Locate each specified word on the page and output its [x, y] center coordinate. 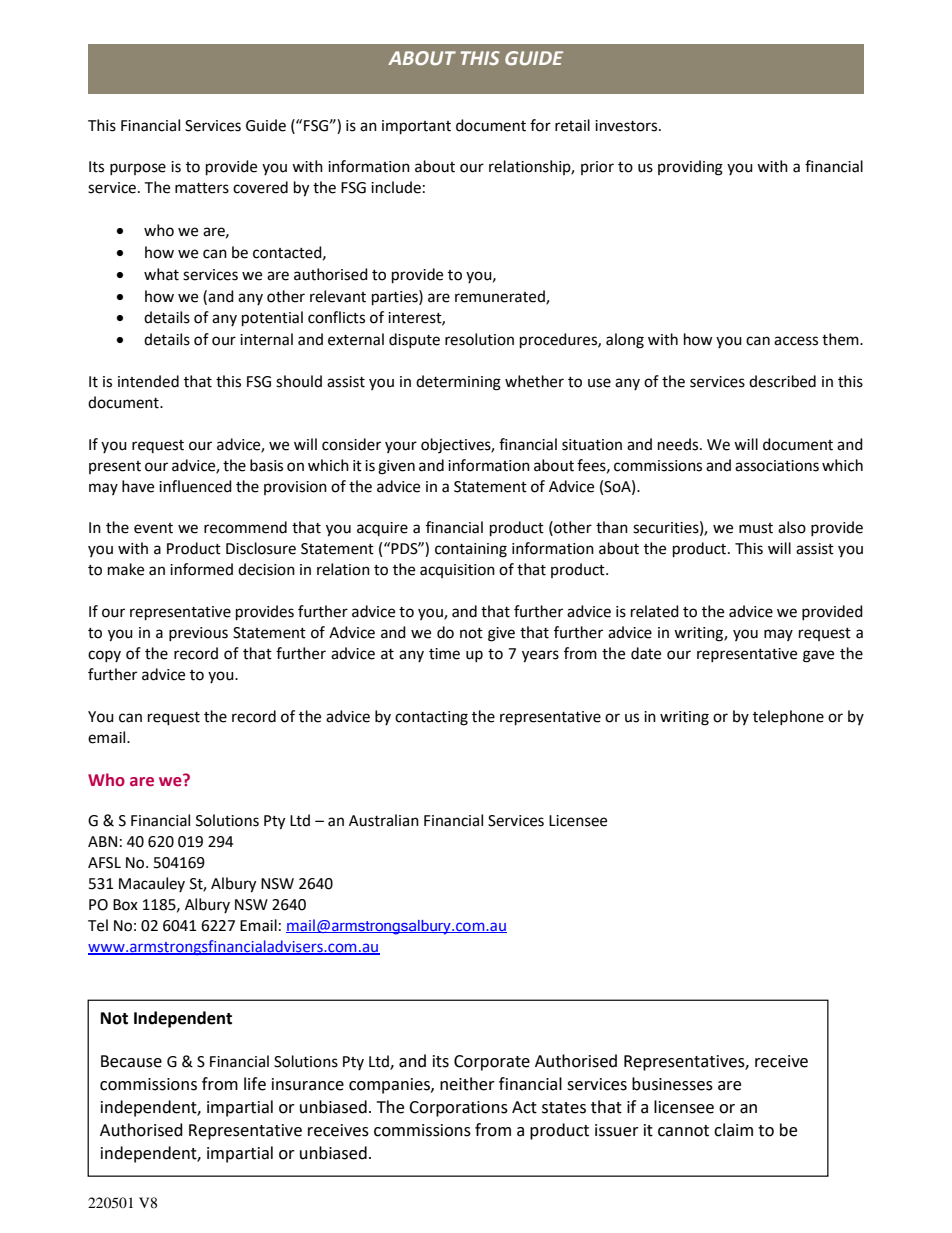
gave [818, 656]
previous [198, 634]
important [416, 127]
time [444, 654]
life [255, 1084]
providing [690, 168]
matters [202, 188]
